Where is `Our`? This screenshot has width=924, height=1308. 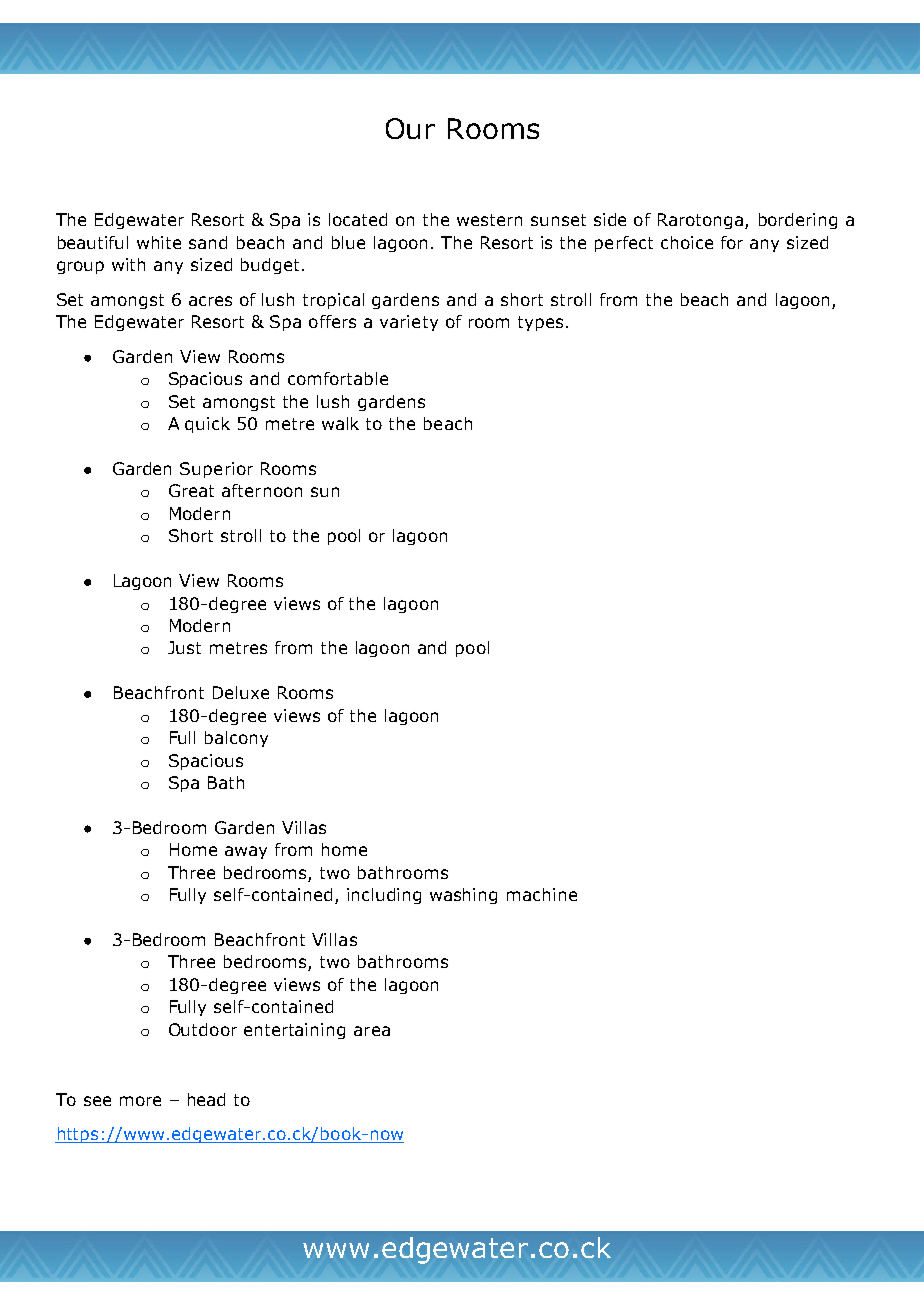 Our is located at coordinates (410, 128).
